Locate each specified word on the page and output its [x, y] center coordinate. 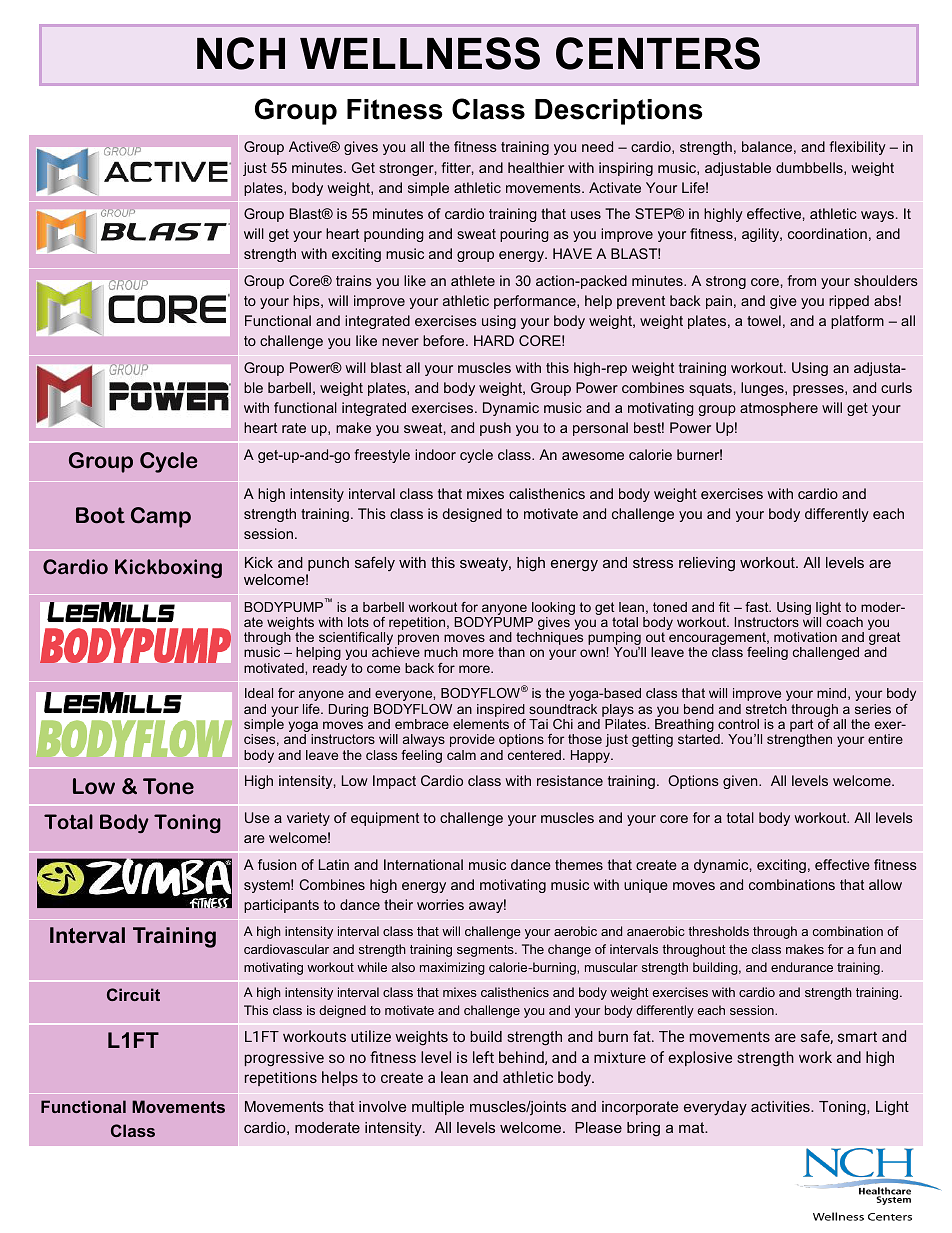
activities [781, 1106]
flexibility [857, 148]
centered [534, 755]
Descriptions [619, 112]
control [738, 724]
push [495, 429]
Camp [161, 517]
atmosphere [779, 409]
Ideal [259, 693]
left [483, 1057]
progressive [284, 1059]
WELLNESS [420, 53]
